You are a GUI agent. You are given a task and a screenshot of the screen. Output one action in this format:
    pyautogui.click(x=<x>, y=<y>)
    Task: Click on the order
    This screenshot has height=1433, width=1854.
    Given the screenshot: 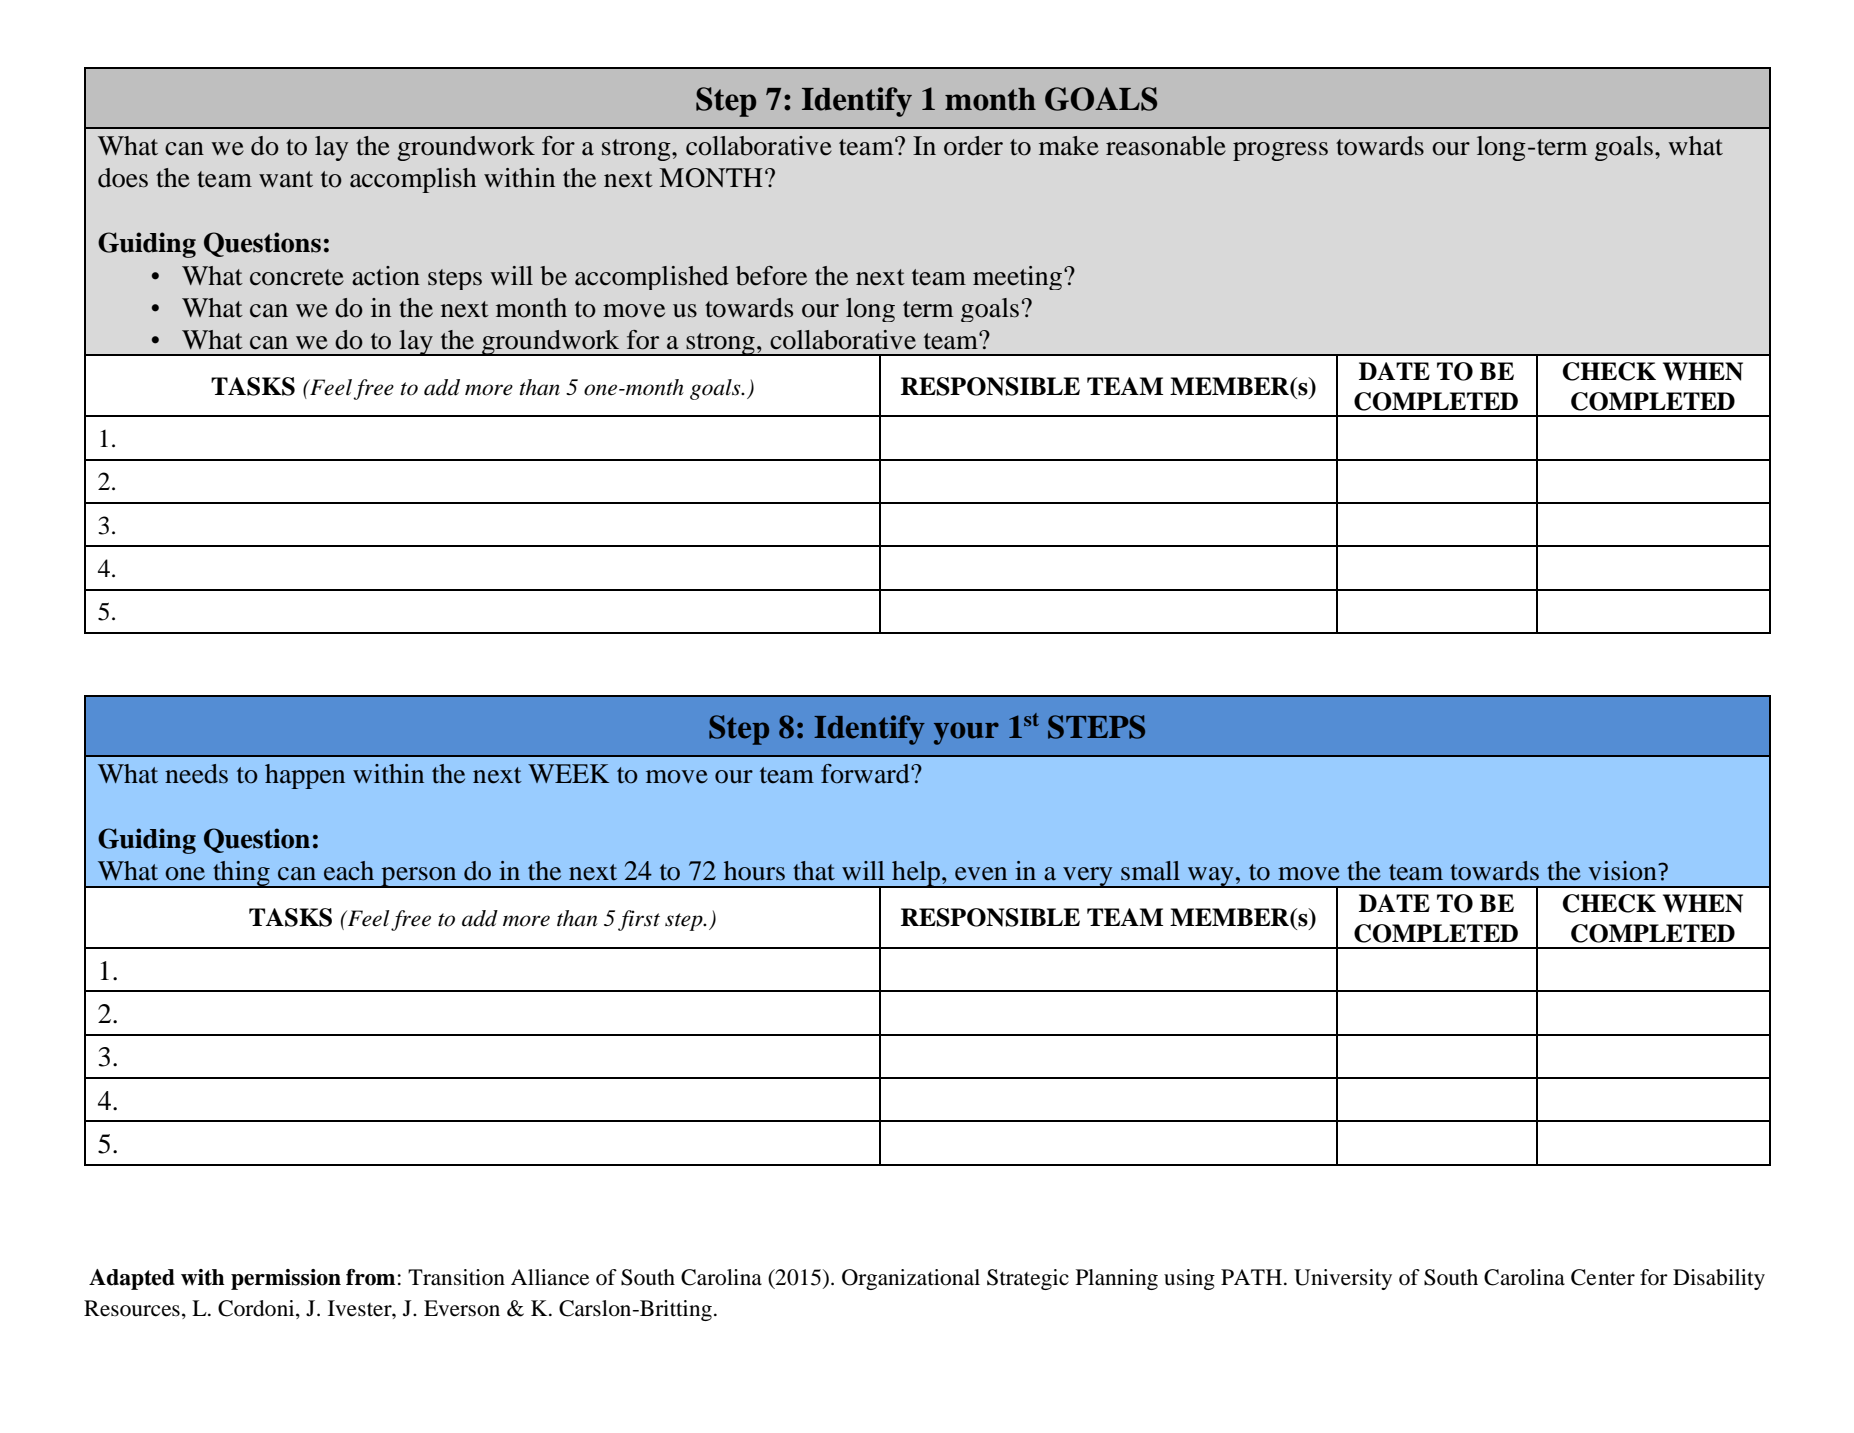 What is the action you would take?
    pyautogui.click(x=973, y=146)
